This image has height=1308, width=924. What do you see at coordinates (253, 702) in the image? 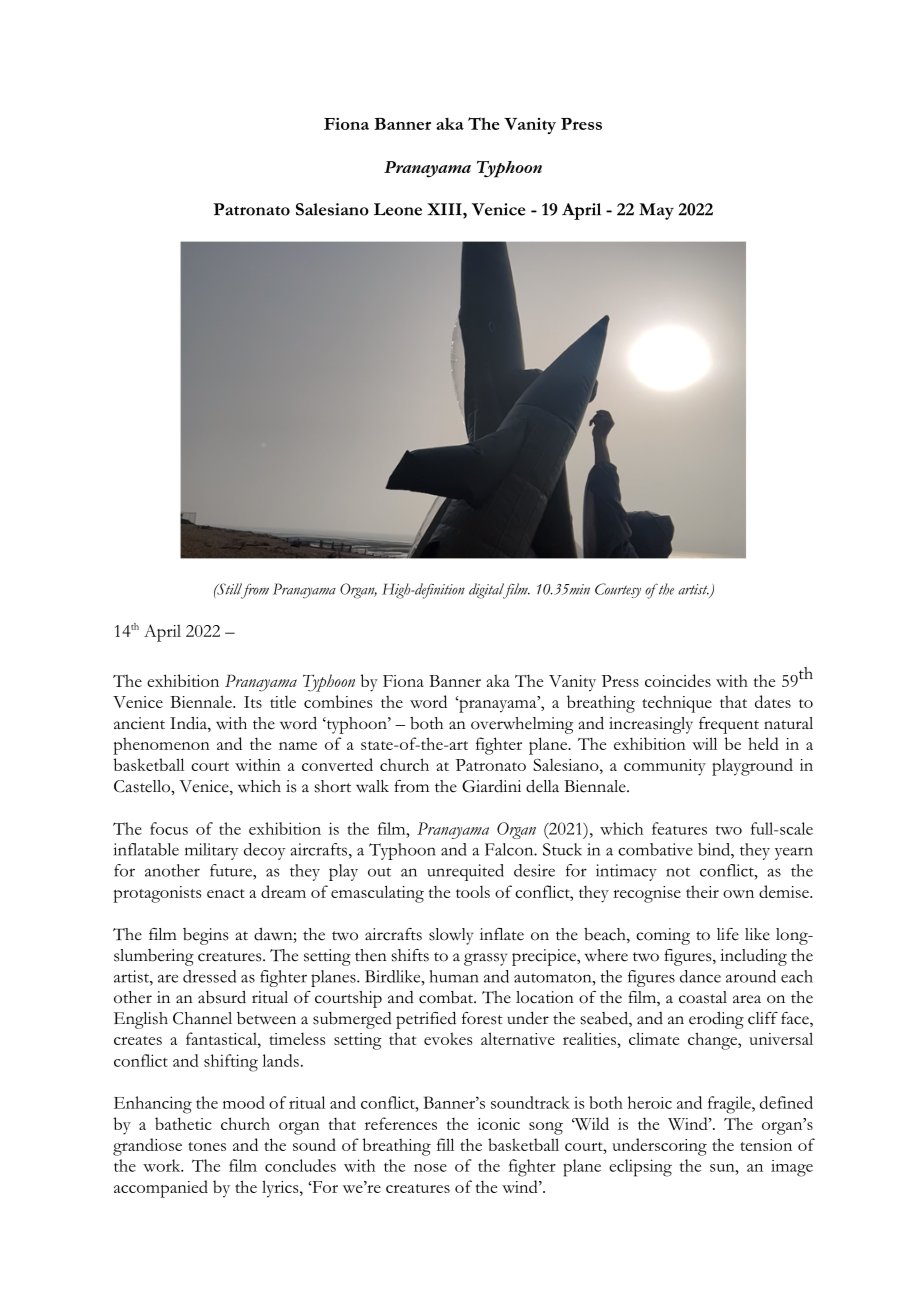
I see `Its` at bounding box center [253, 702].
